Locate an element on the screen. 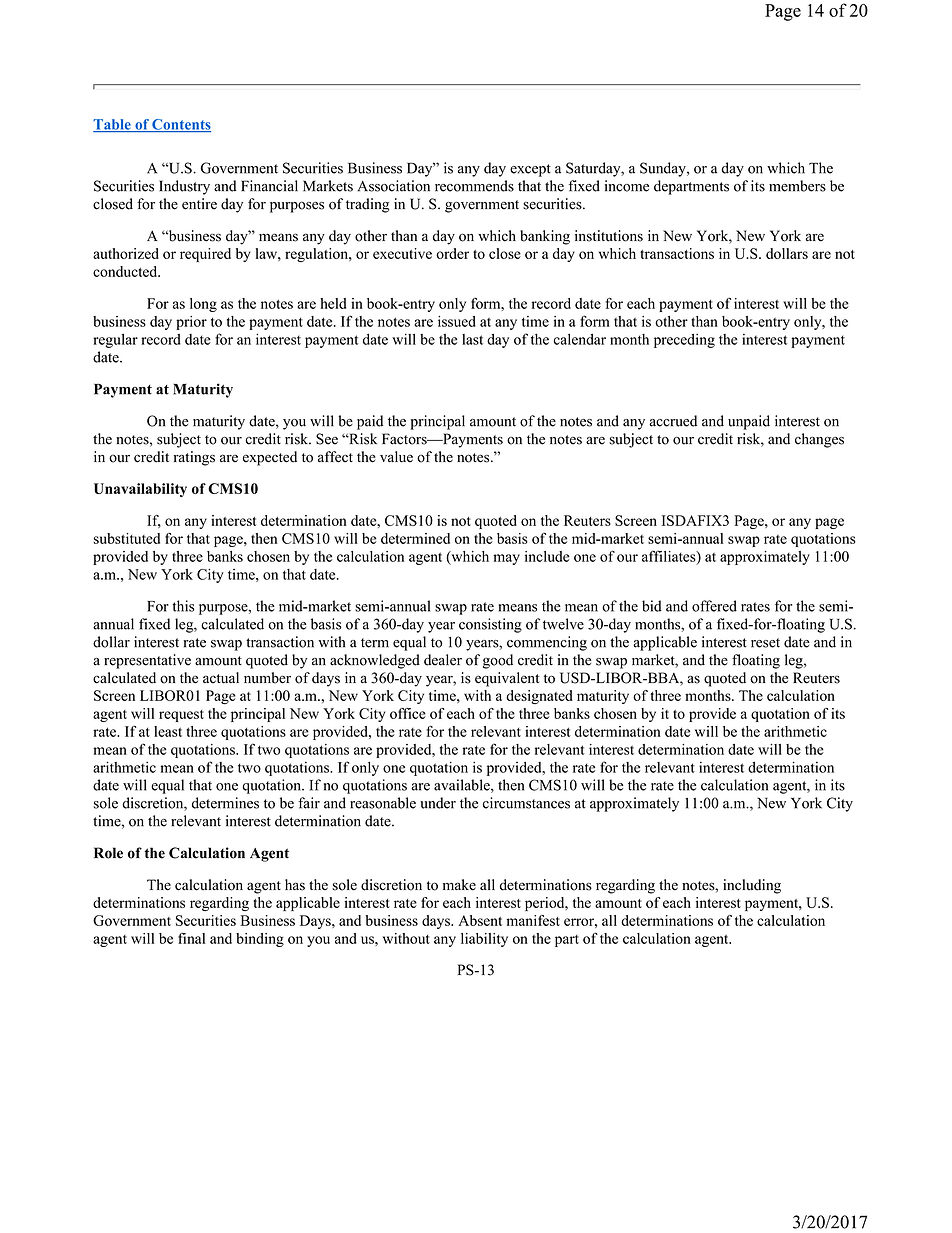 The height and width of the screenshot is (1233, 952). Absent is located at coordinates (480, 920).
